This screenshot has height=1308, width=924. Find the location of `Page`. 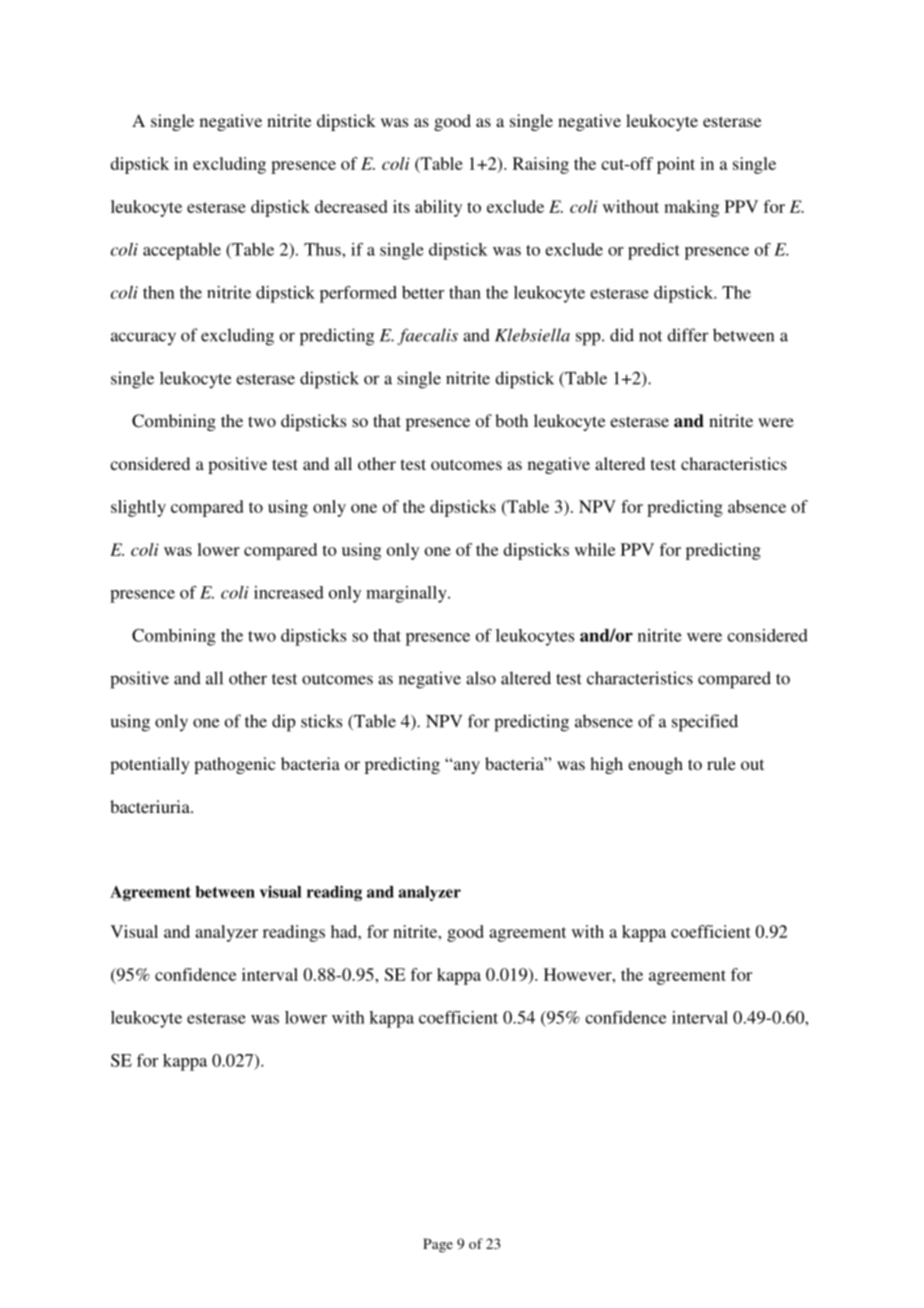

Page is located at coordinates (438, 1245).
